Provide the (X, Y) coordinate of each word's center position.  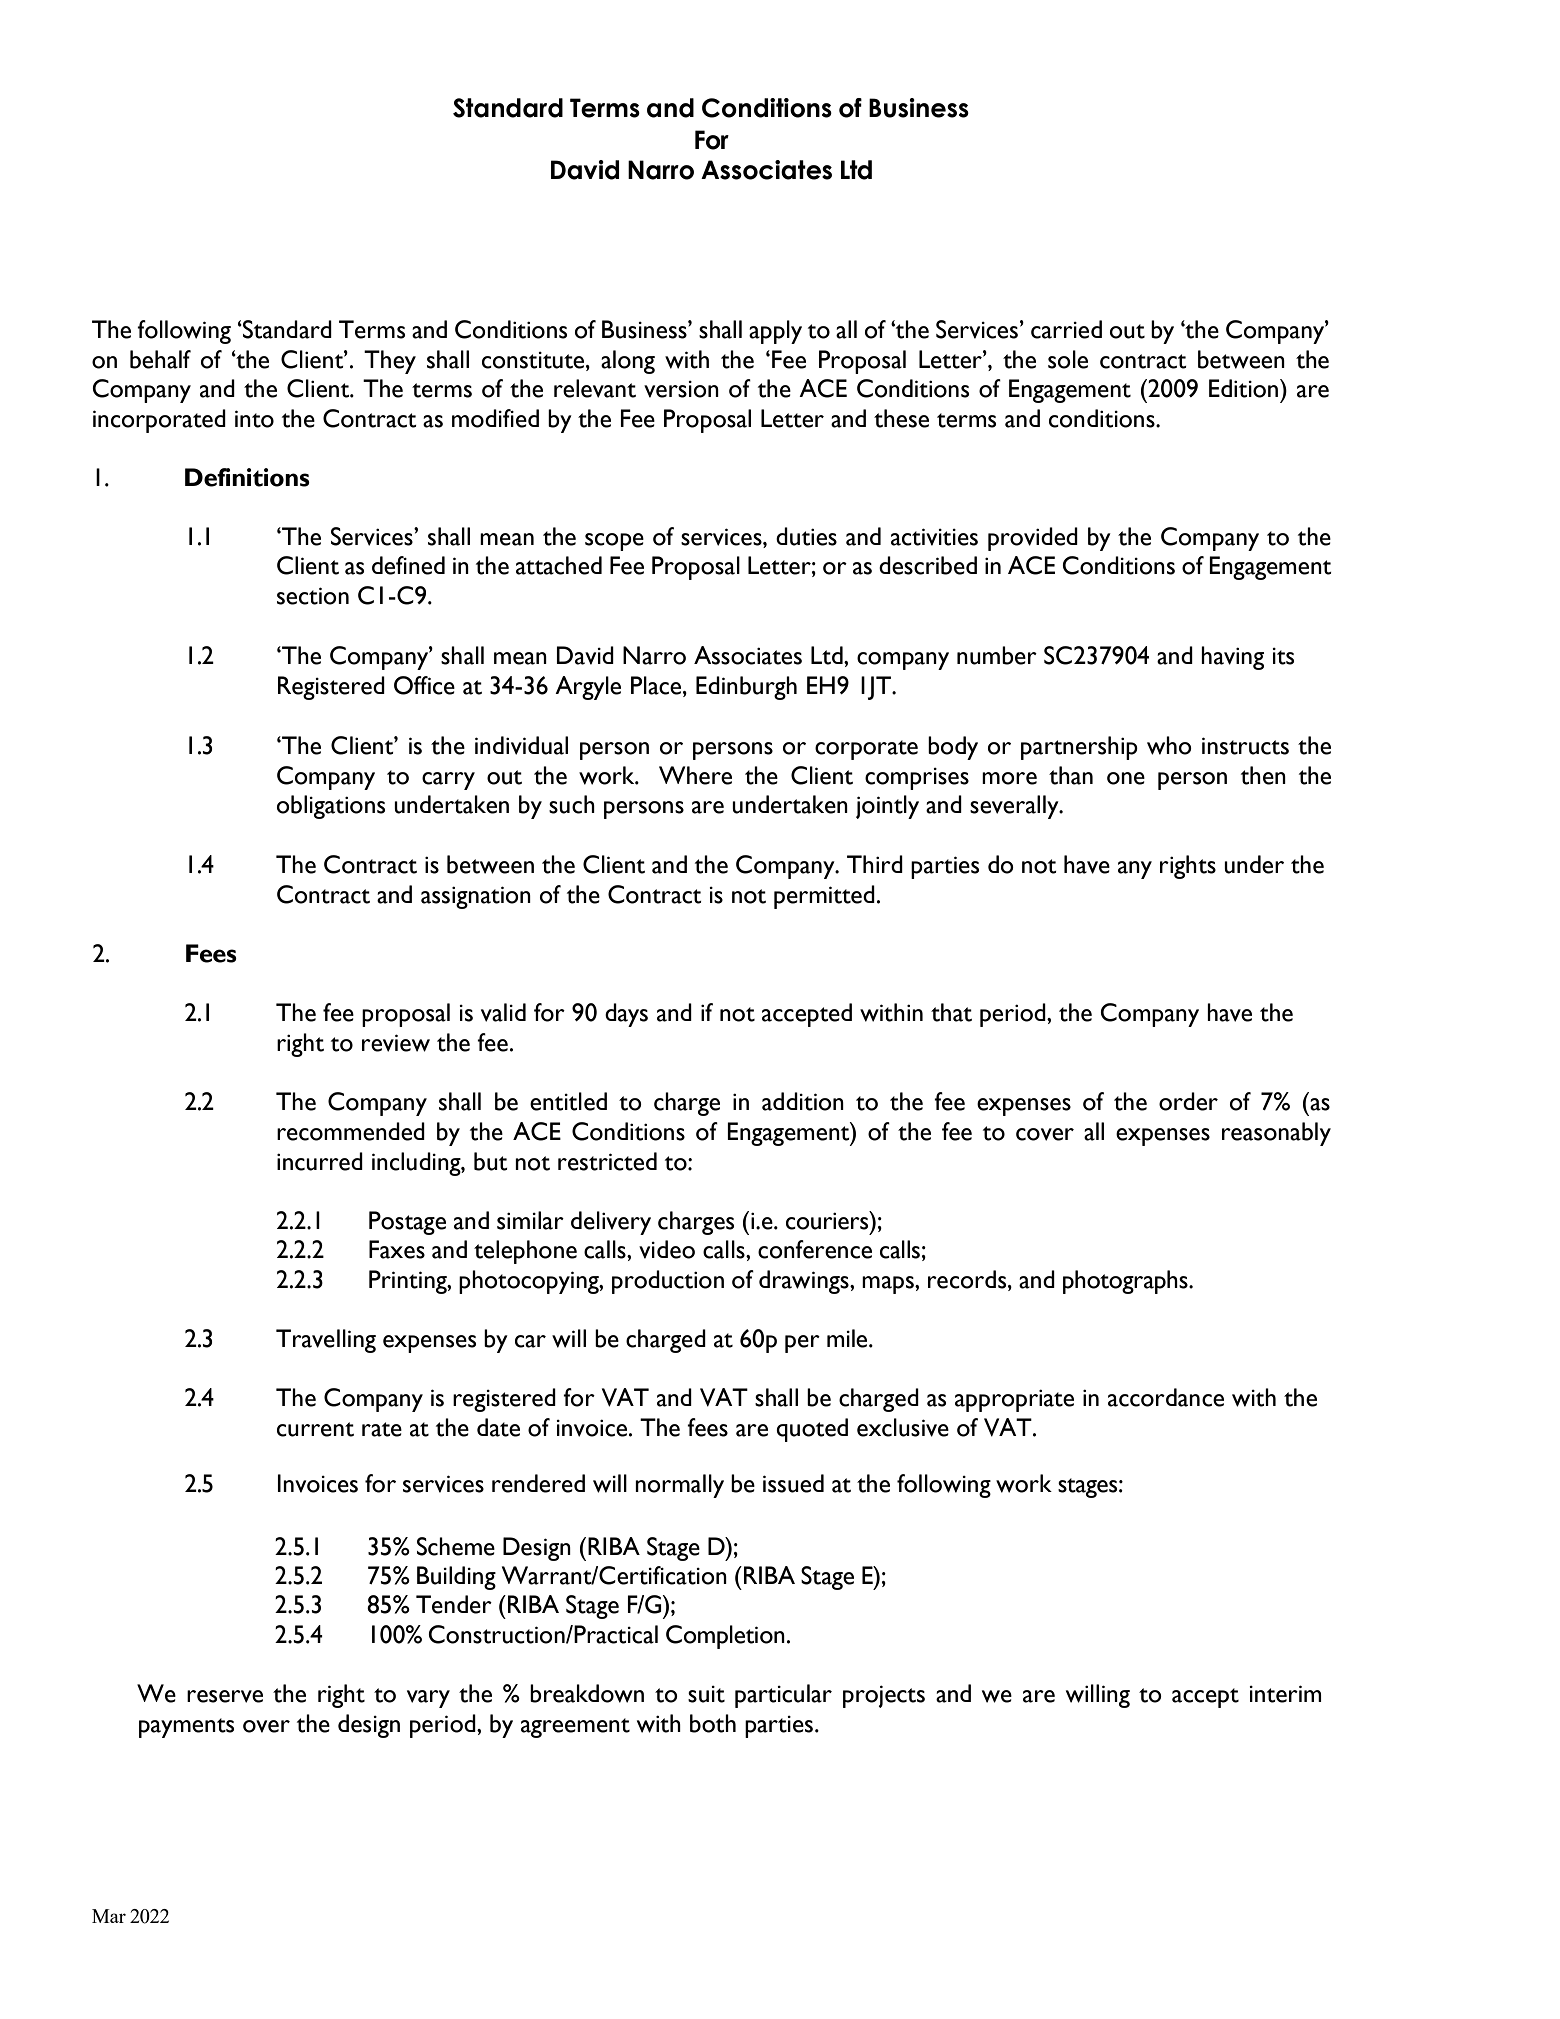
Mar (109, 1916)
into (254, 419)
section (313, 596)
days (626, 1015)
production (668, 1282)
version (681, 389)
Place (657, 685)
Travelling (326, 1341)
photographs (1126, 1282)
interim (1285, 1694)
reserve (225, 1696)
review (396, 1043)
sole (1068, 359)
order (1188, 1101)
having (1232, 658)
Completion (725, 1637)
